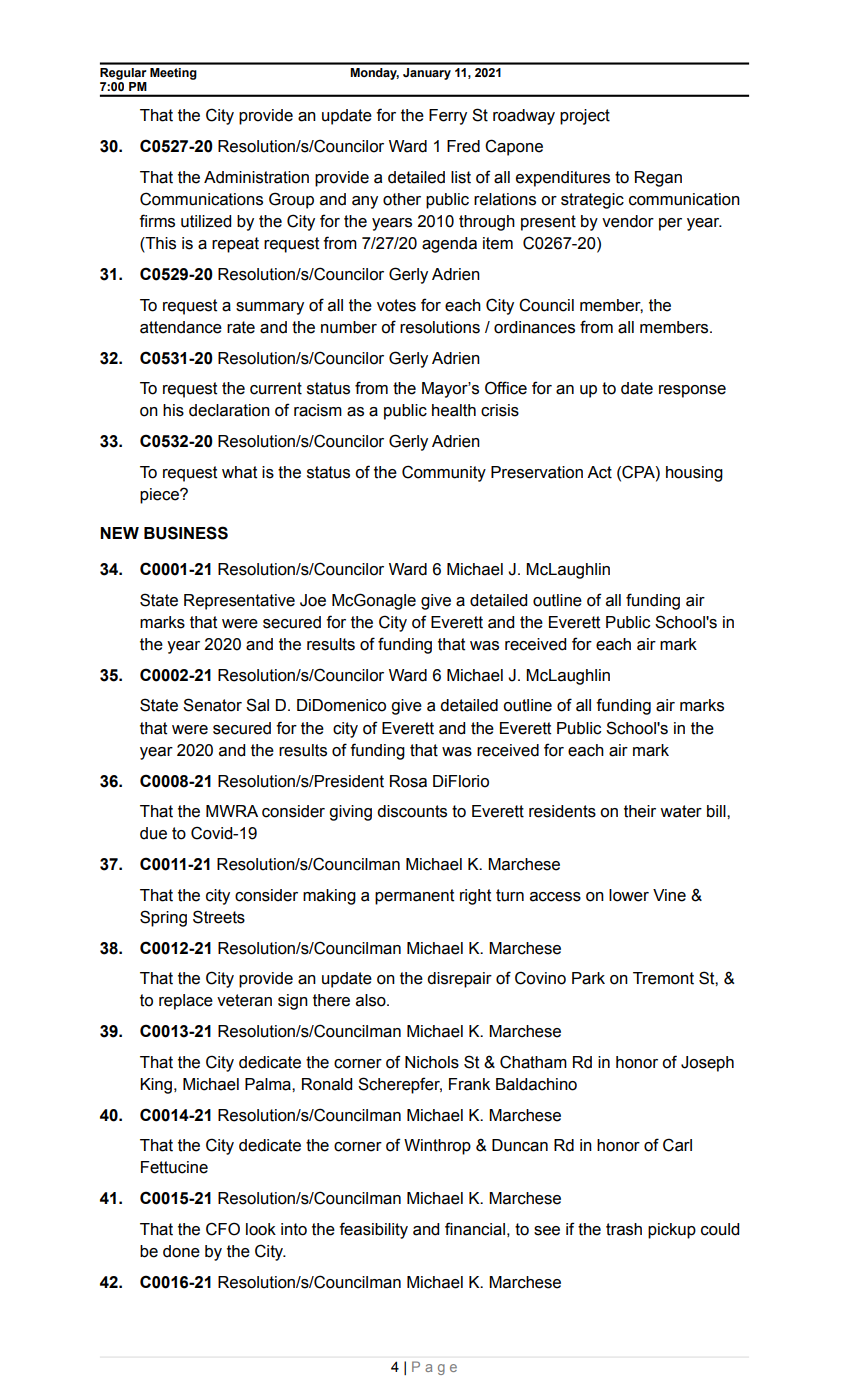  I want to click on Regan, so click(658, 179).
